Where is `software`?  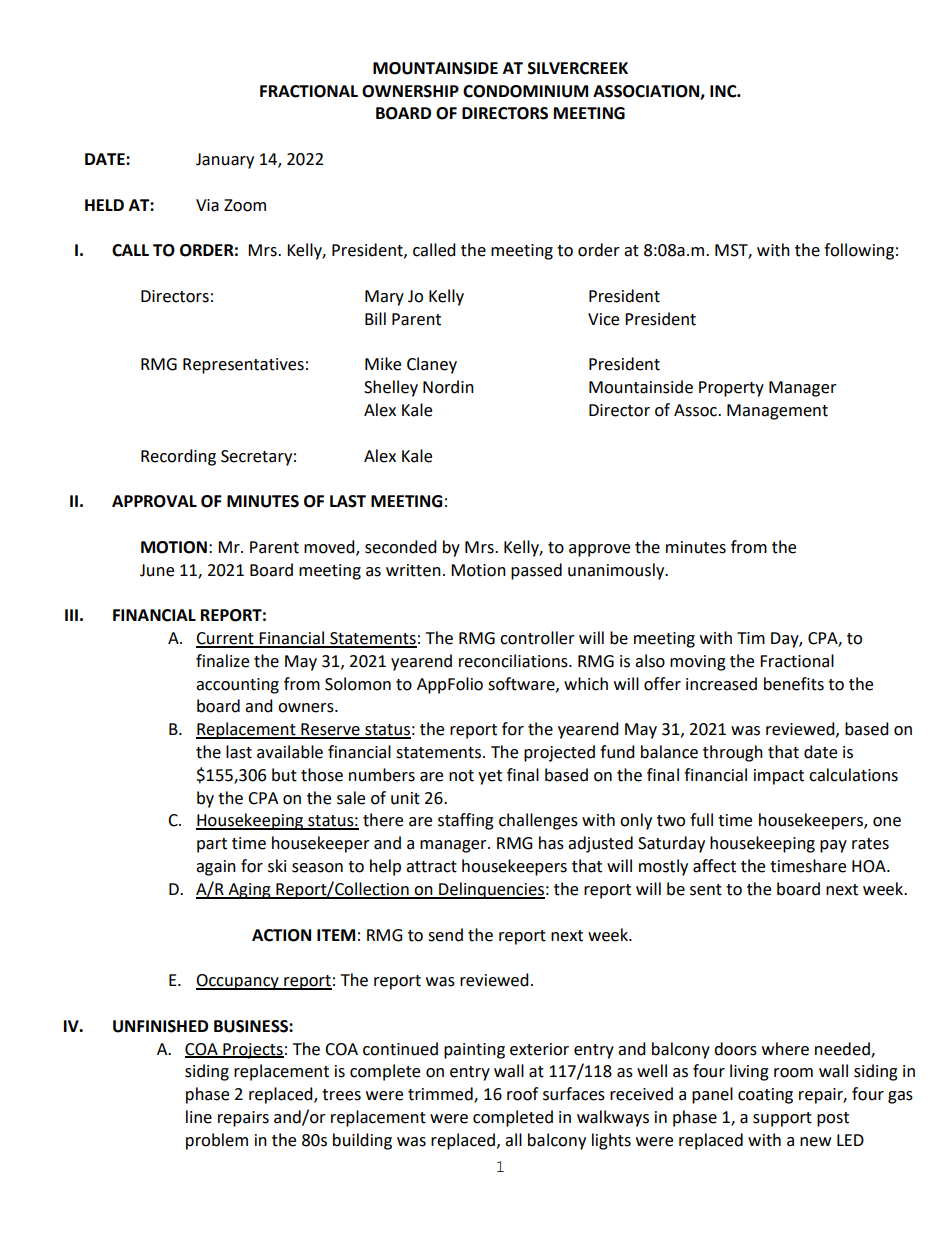 software is located at coordinates (522, 684).
